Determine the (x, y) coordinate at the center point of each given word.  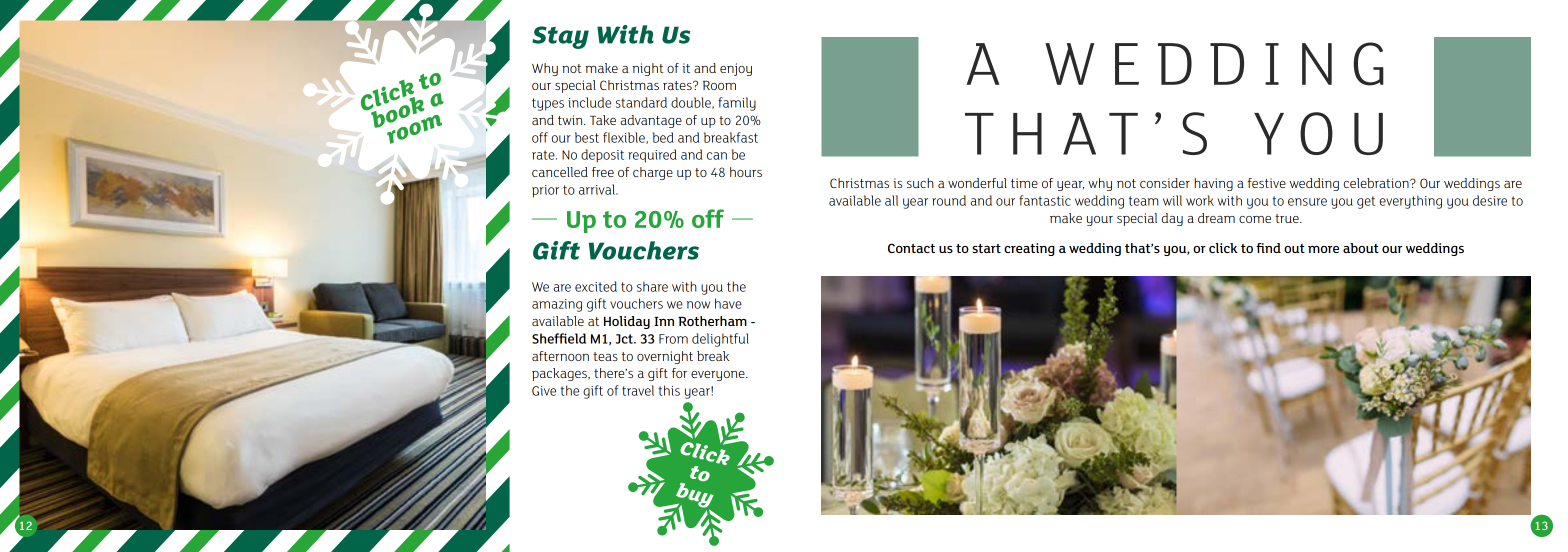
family (737, 104)
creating (1029, 249)
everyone (719, 376)
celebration (1377, 183)
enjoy (736, 69)
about (1361, 248)
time (1024, 183)
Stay (560, 37)
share (652, 286)
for (679, 373)
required (652, 156)
